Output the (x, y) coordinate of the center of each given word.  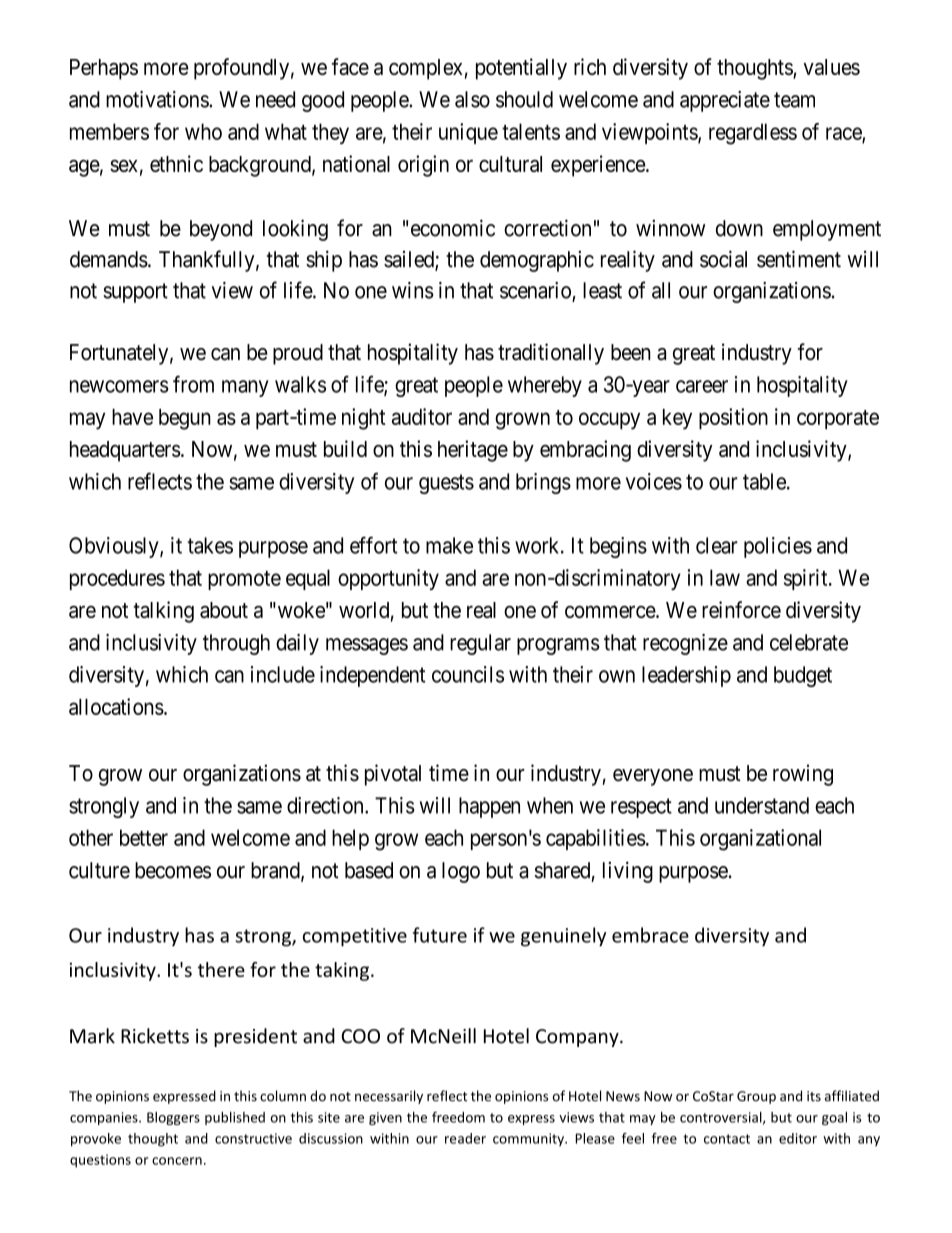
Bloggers (173, 1118)
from (193, 384)
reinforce (741, 609)
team (794, 100)
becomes (173, 870)
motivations (158, 99)
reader (465, 1138)
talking (164, 612)
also (472, 99)
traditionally (551, 354)
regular (480, 644)
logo (461, 872)
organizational (760, 840)
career (702, 386)
